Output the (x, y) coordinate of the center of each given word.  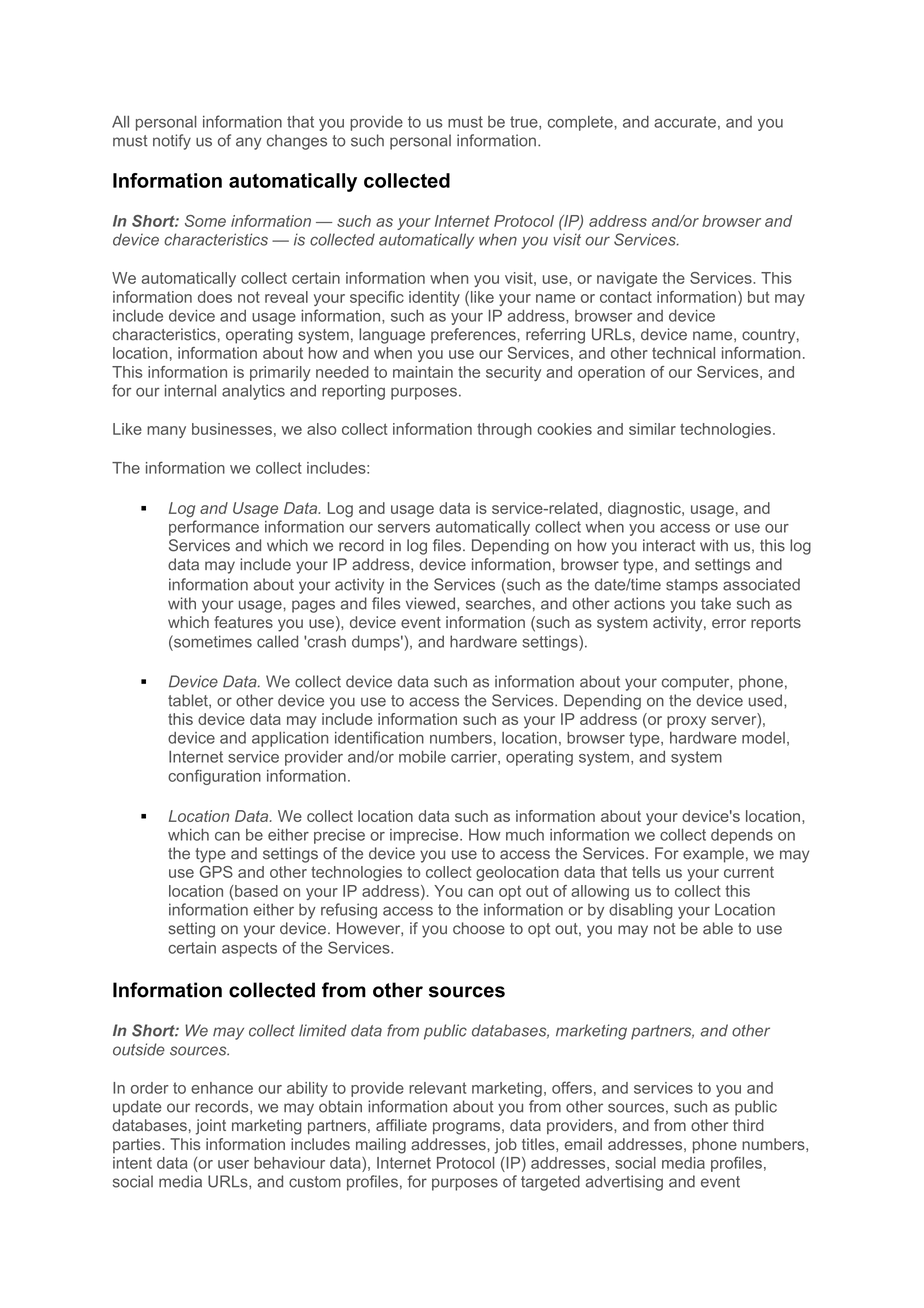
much (525, 835)
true (525, 123)
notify (172, 142)
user (233, 1164)
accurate (685, 122)
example (713, 855)
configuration (214, 777)
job (505, 1146)
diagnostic (645, 510)
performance (214, 528)
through (504, 430)
